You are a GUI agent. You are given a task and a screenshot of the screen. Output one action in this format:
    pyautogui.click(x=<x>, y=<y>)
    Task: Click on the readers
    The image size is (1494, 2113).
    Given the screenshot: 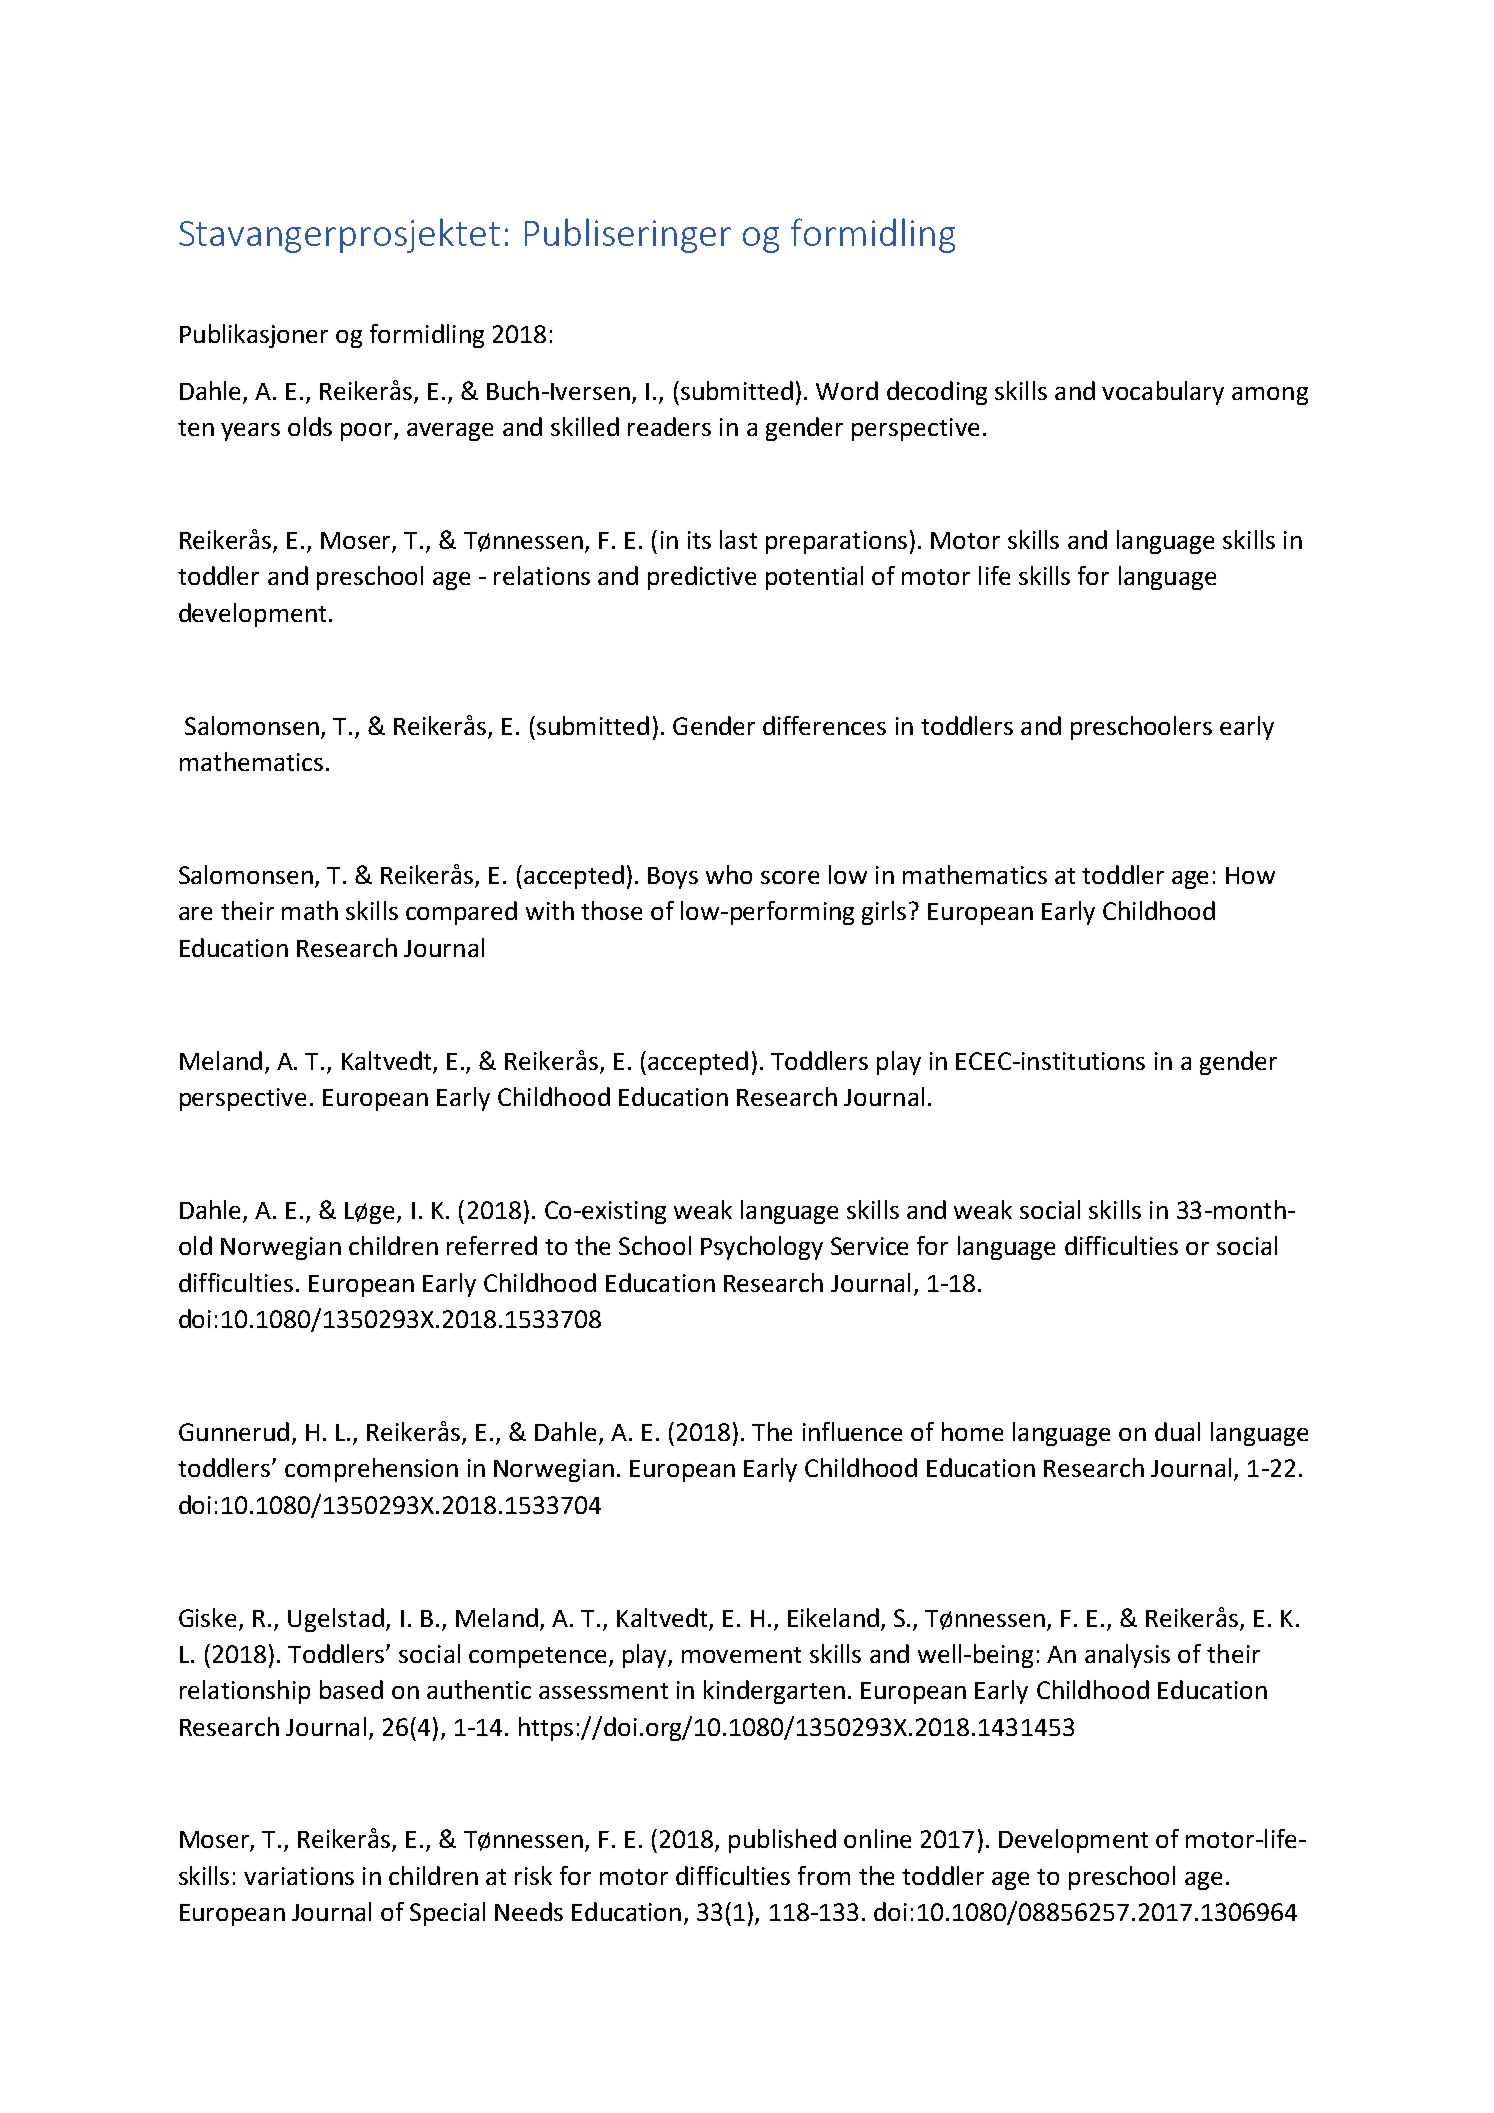 What is the action you would take?
    pyautogui.click(x=669, y=426)
